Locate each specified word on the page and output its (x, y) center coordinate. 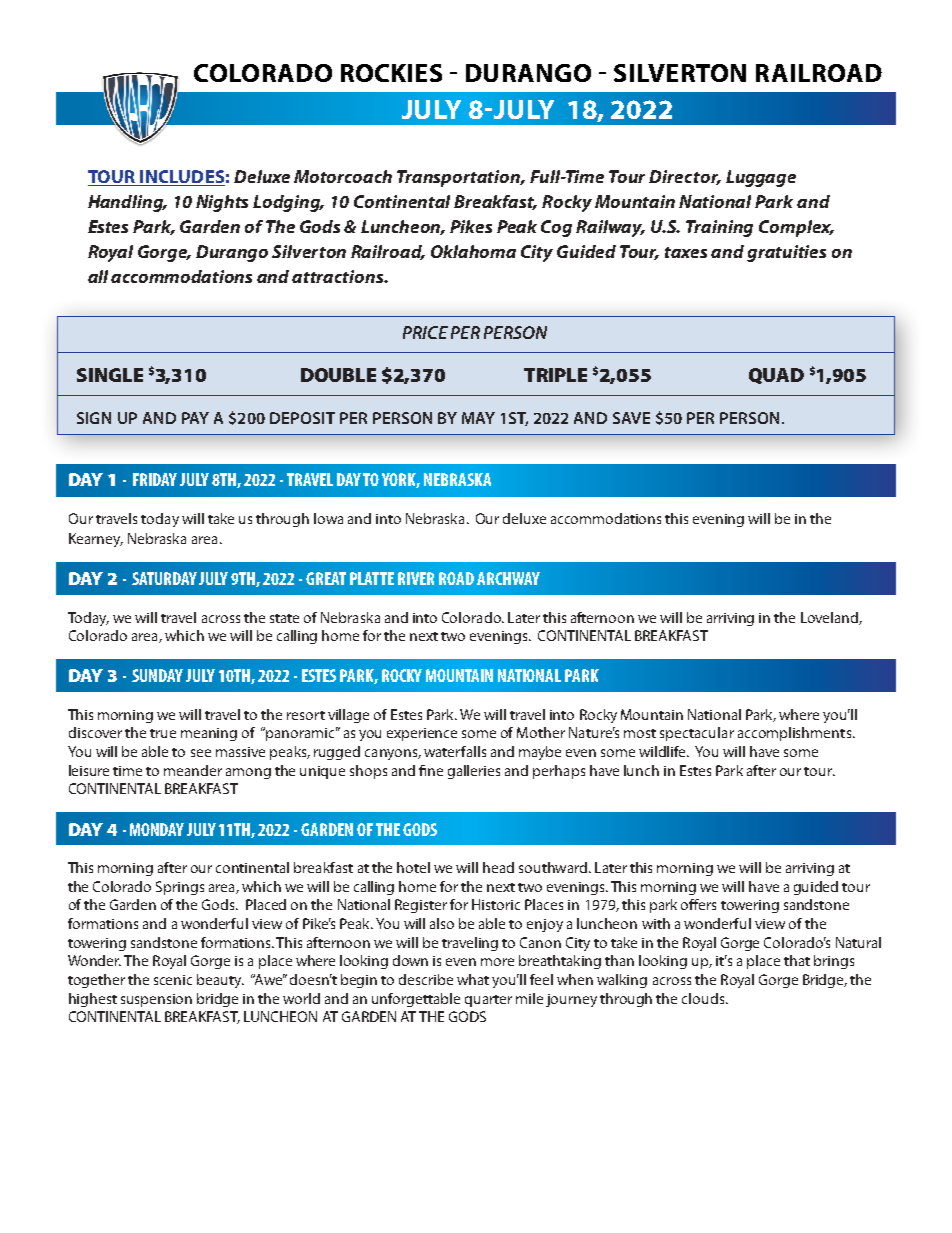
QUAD (776, 376)
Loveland (830, 618)
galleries (474, 772)
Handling (127, 203)
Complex (796, 228)
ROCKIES (391, 73)
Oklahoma (473, 251)
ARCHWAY (508, 578)
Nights (222, 203)
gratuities (786, 253)
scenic (173, 980)
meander (193, 770)
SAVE (631, 418)
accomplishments (796, 734)
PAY (195, 418)
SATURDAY (166, 578)
